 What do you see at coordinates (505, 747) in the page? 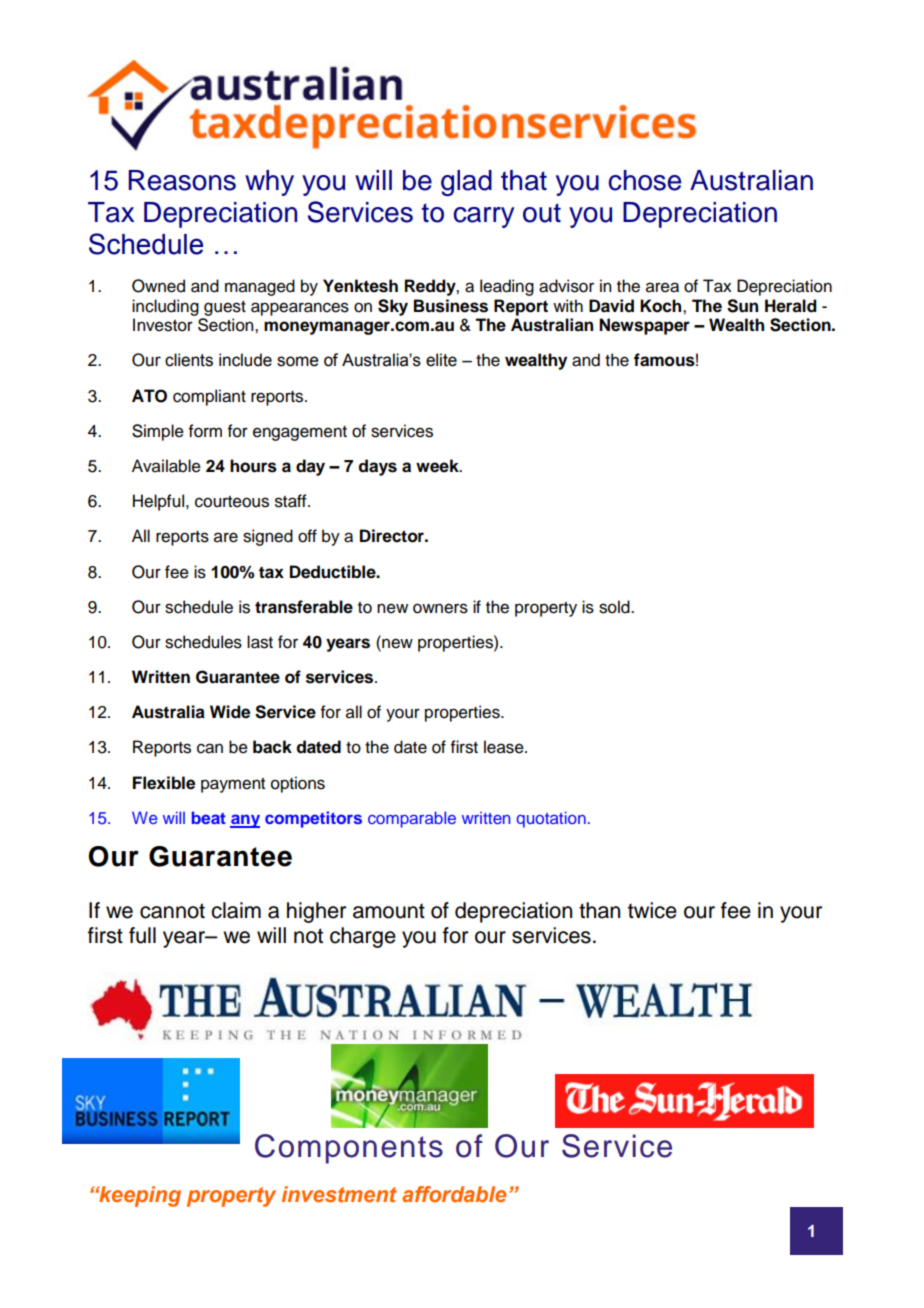
I see `lease` at bounding box center [505, 747].
